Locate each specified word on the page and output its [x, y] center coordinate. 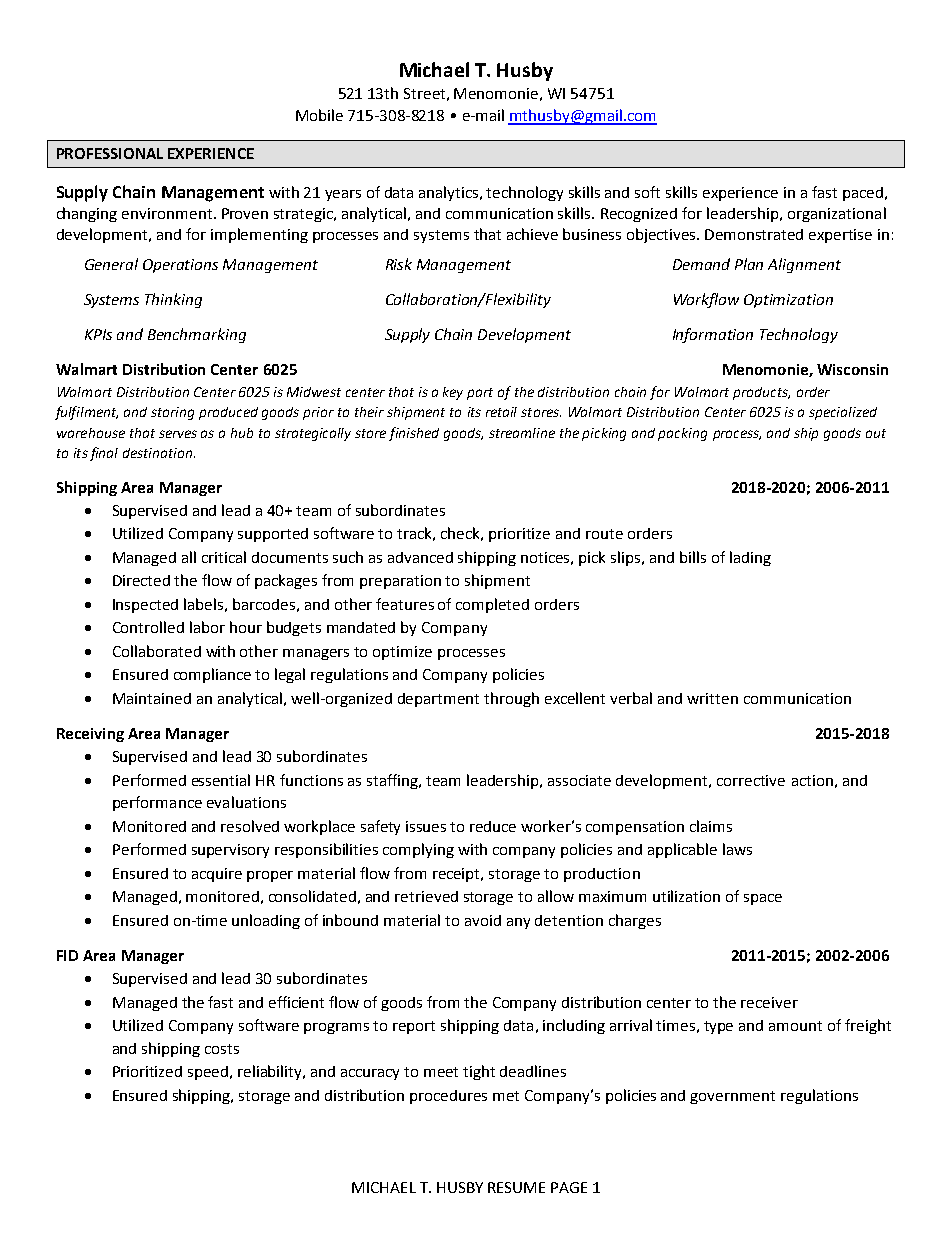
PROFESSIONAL [110, 153]
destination [159, 453]
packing [682, 434]
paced [863, 194]
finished [414, 434]
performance [157, 803]
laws [737, 849]
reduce [493, 826]
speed [208, 1073]
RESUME [516, 1187]
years [343, 195]
